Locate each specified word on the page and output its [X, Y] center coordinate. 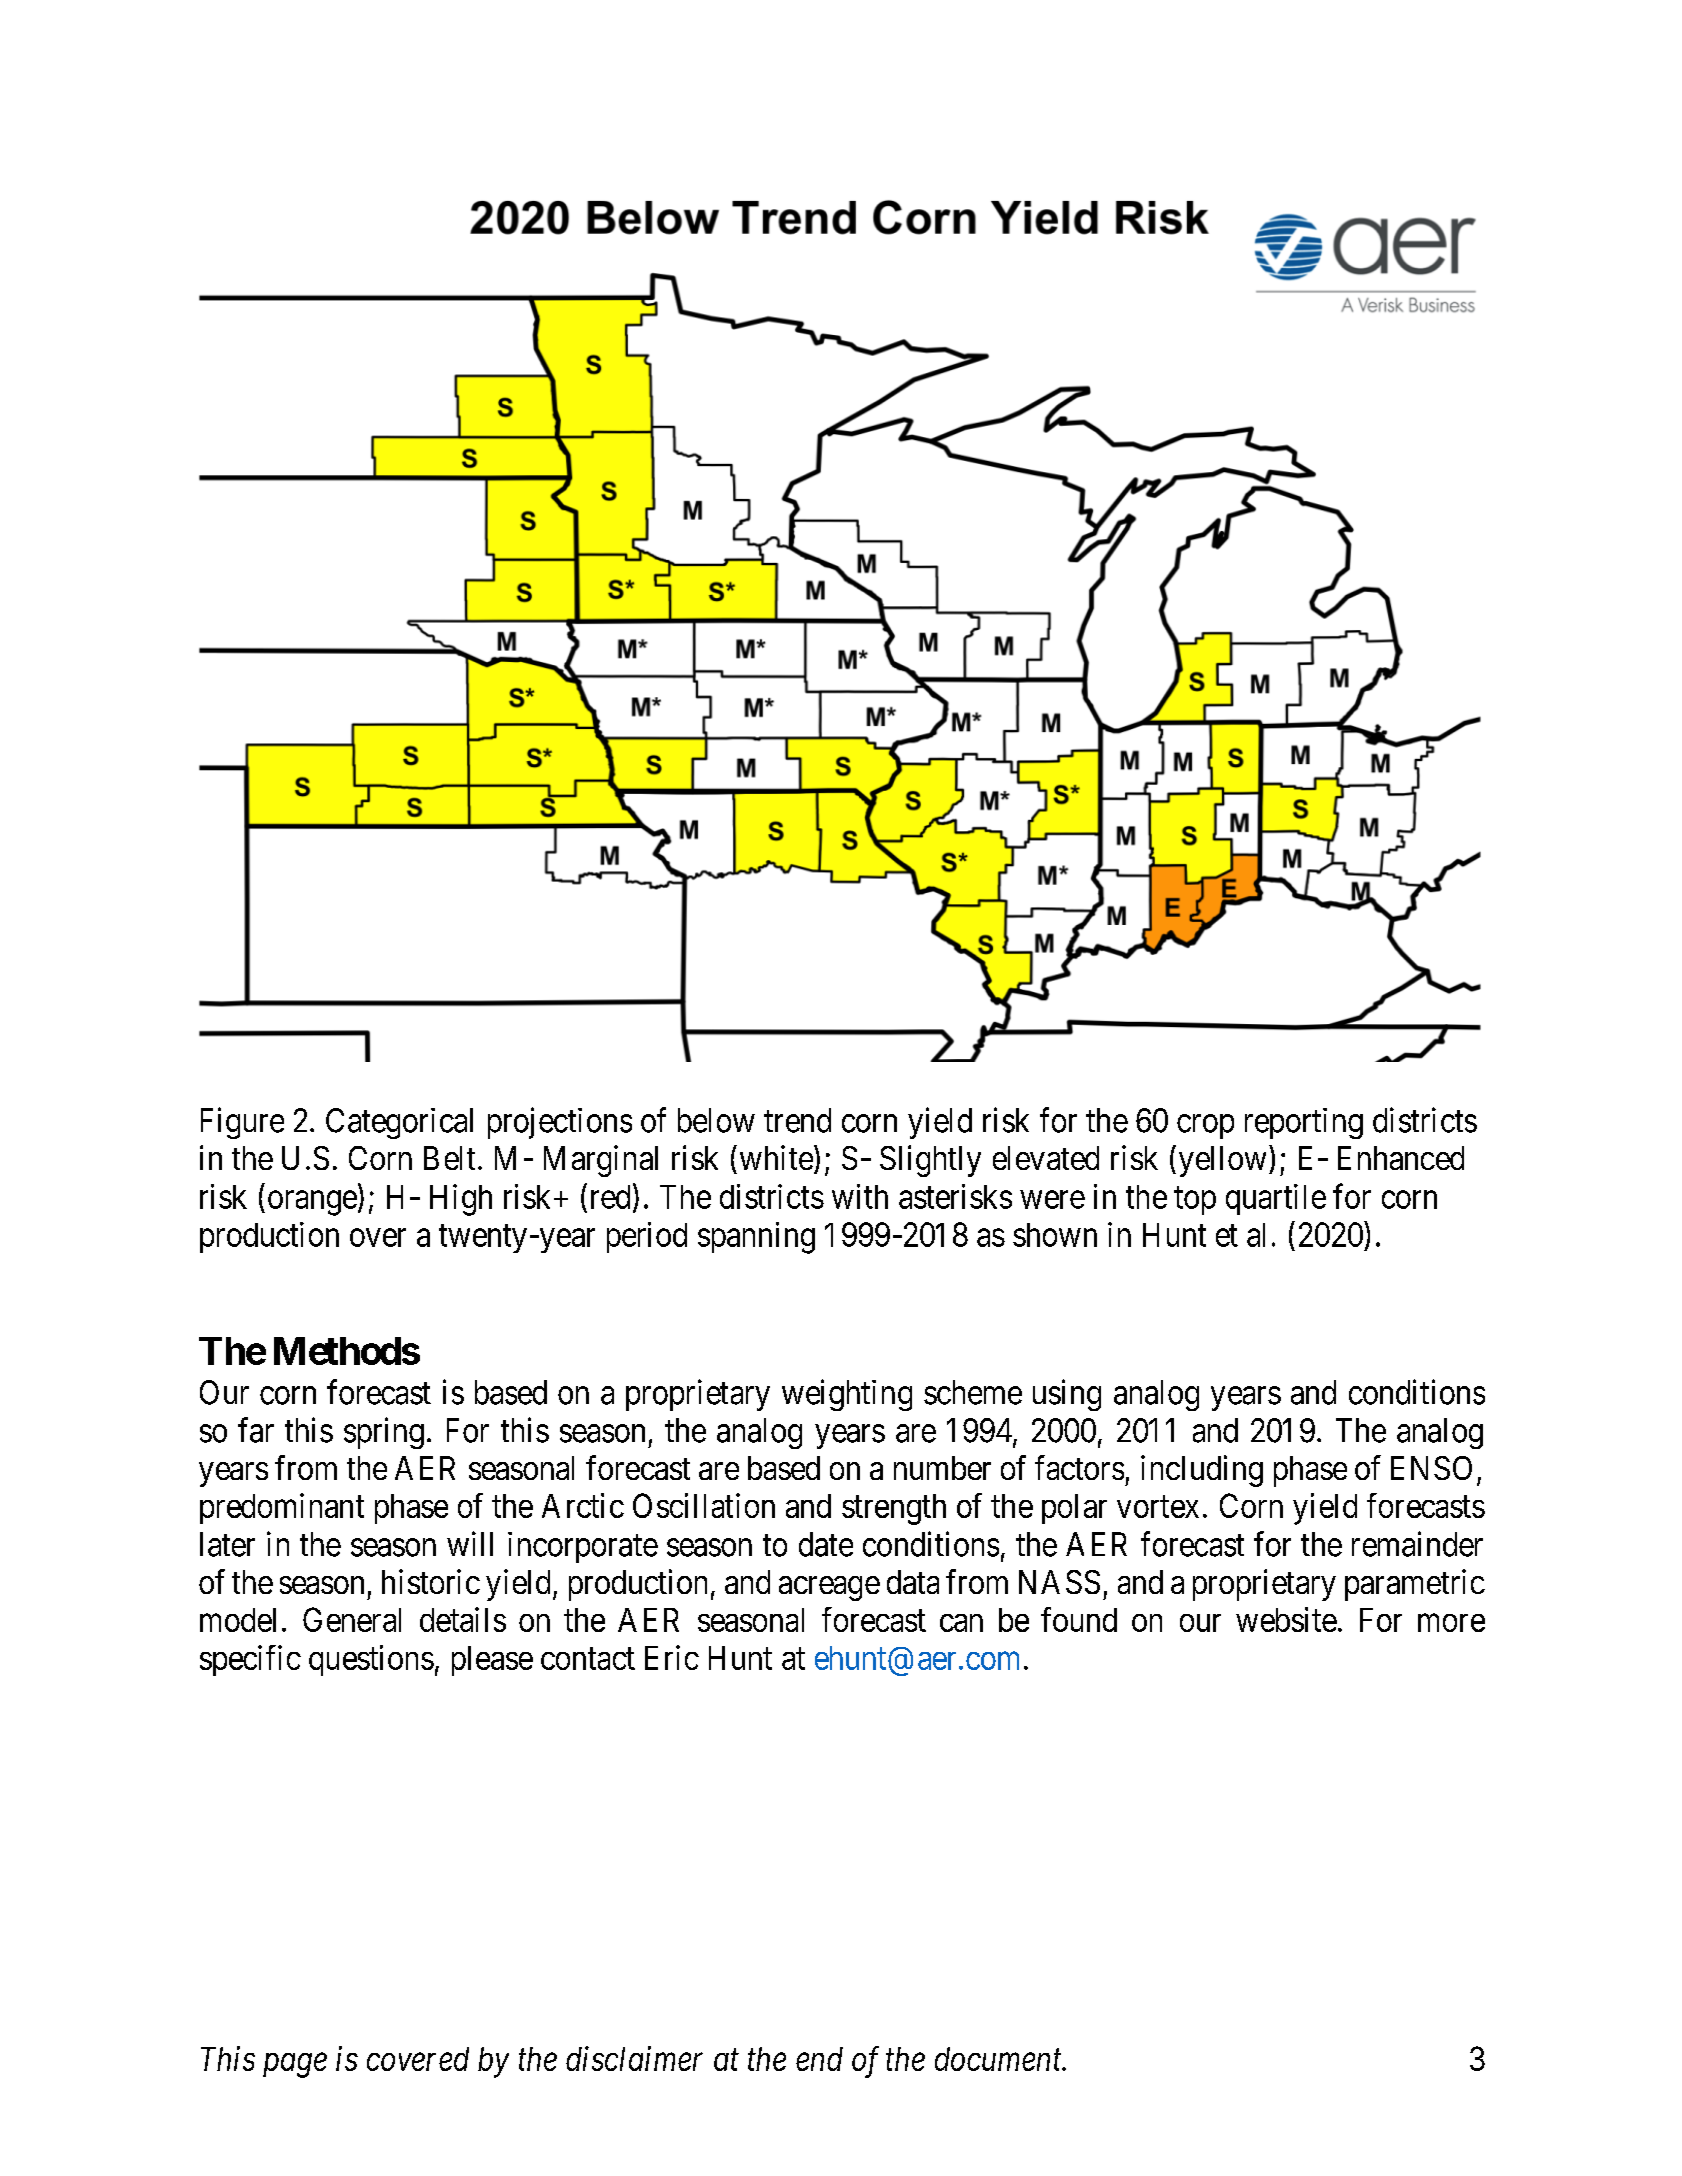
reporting [1304, 1123]
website [1286, 1619]
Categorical [399, 1123]
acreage [829, 1588]
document [999, 2059]
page [295, 2066]
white [776, 1157]
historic [431, 1581]
